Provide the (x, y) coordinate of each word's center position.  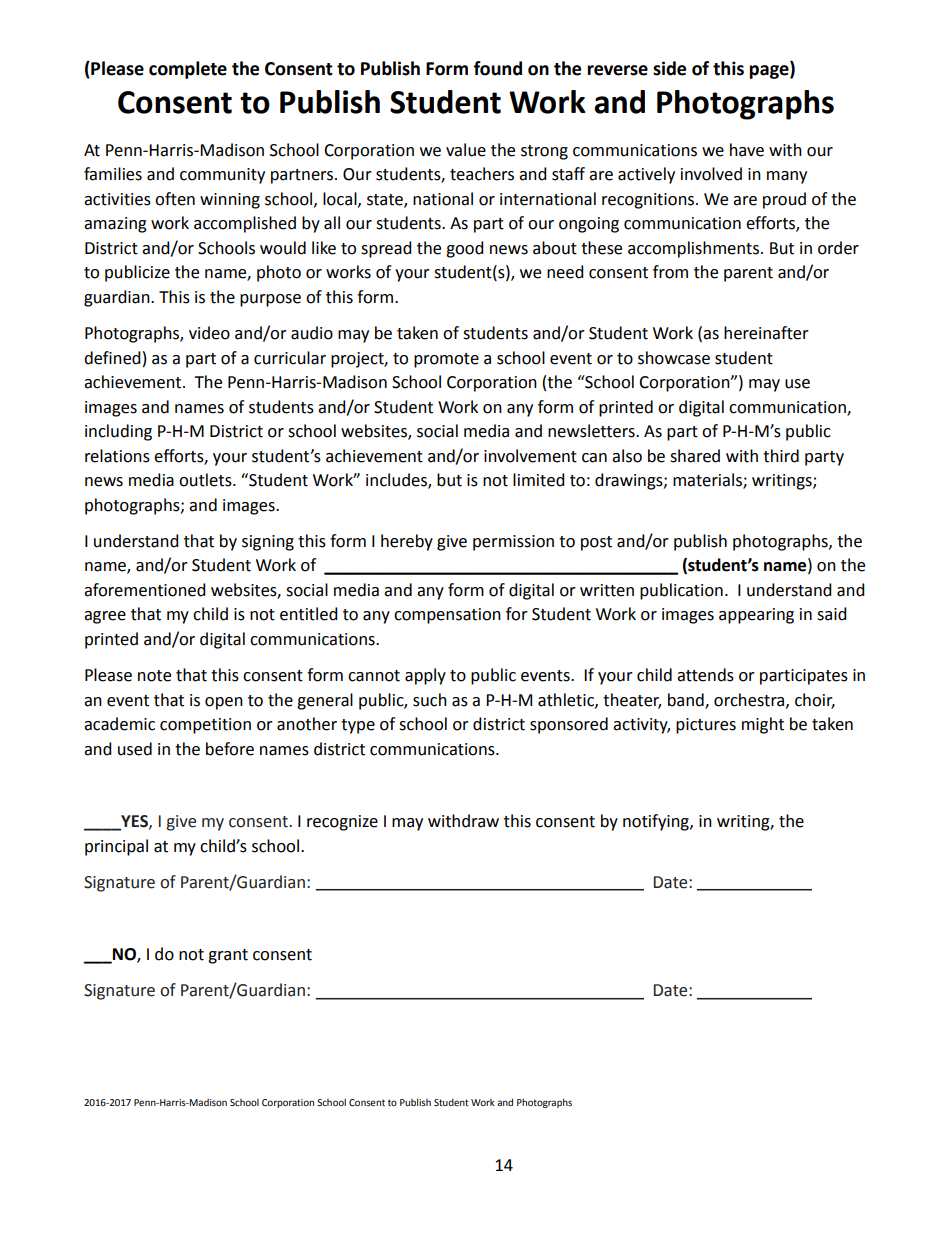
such (430, 700)
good (465, 249)
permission (513, 543)
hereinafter (766, 333)
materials (708, 481)
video (209, 333)
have (747, 150)
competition (205, 726)
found (498, 68)
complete (188, 70)
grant (228, 956)
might (763, 725)
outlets (206, 480)
